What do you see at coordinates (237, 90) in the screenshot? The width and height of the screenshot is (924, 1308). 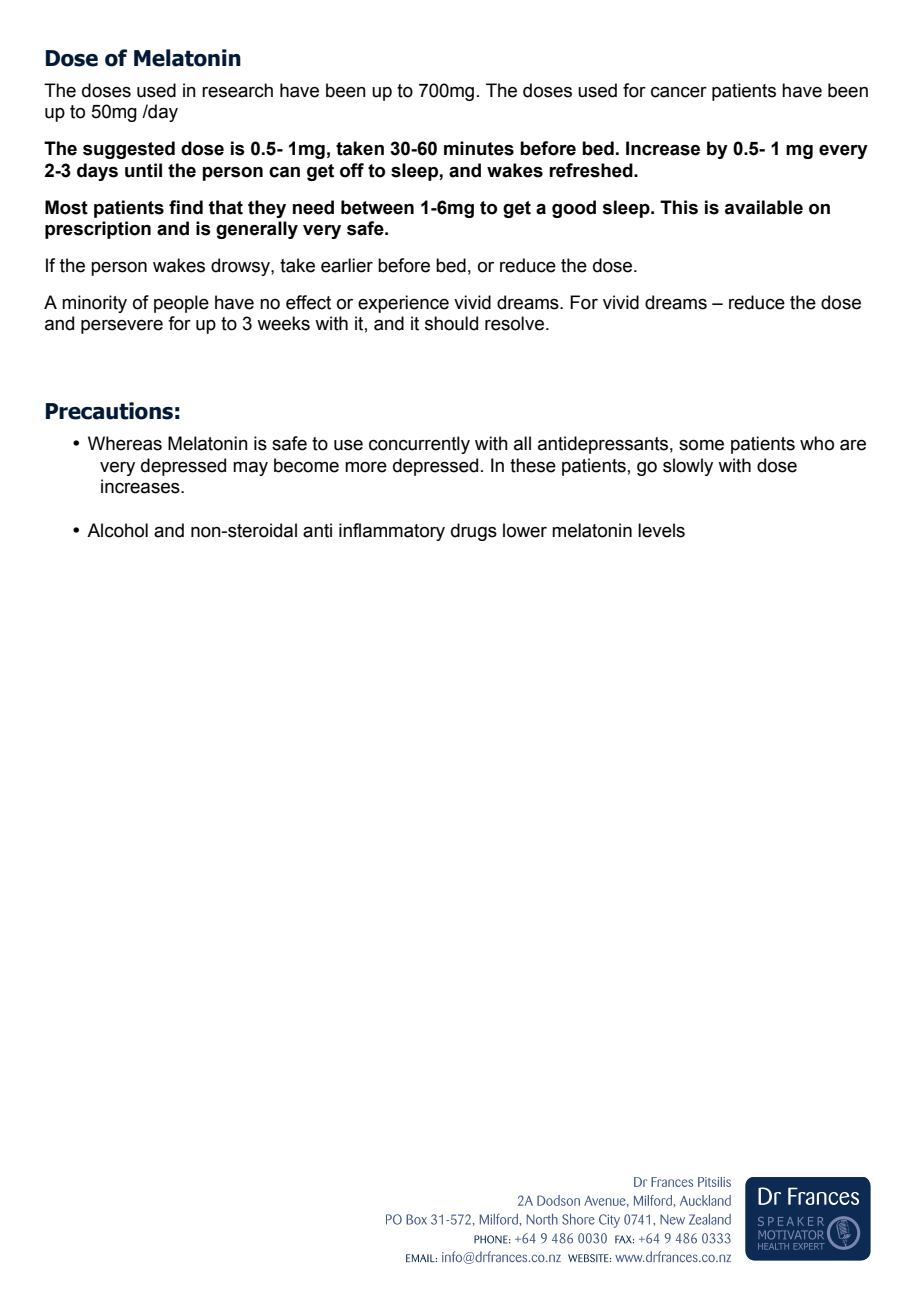 I see `research` at bounding box center [237, 90].
